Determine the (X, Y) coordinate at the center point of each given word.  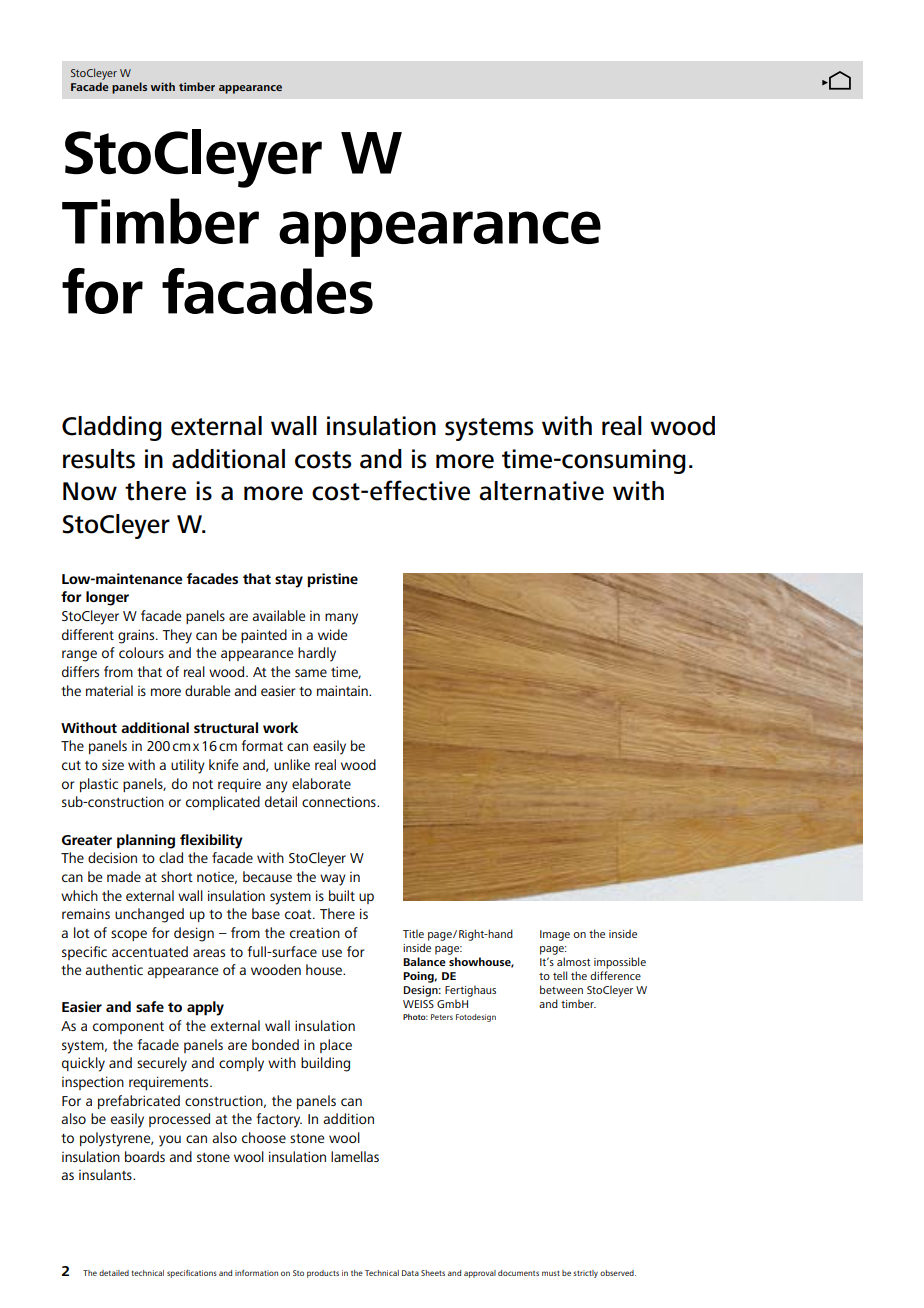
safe (150, 1006)
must (551, 1273)
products (323, 1274)
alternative (541, 491)
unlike (292, 764)
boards (145, 1156)
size (113, 765)
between (561, 989)
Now (90, 491)
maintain (343, 690)
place (336, 1046)
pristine (332, 580)
